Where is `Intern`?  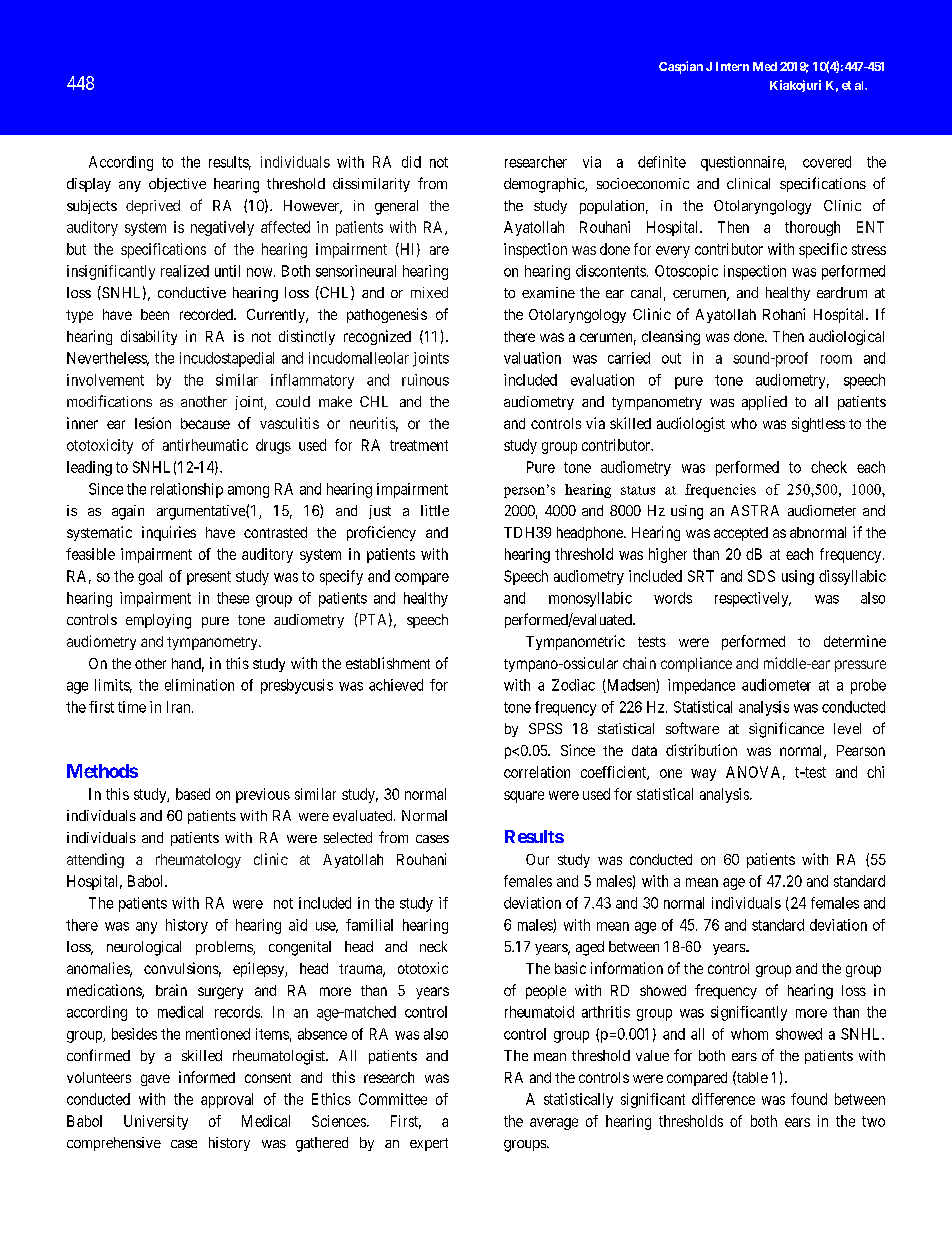 Intern is located at coordinates (732, 66).
